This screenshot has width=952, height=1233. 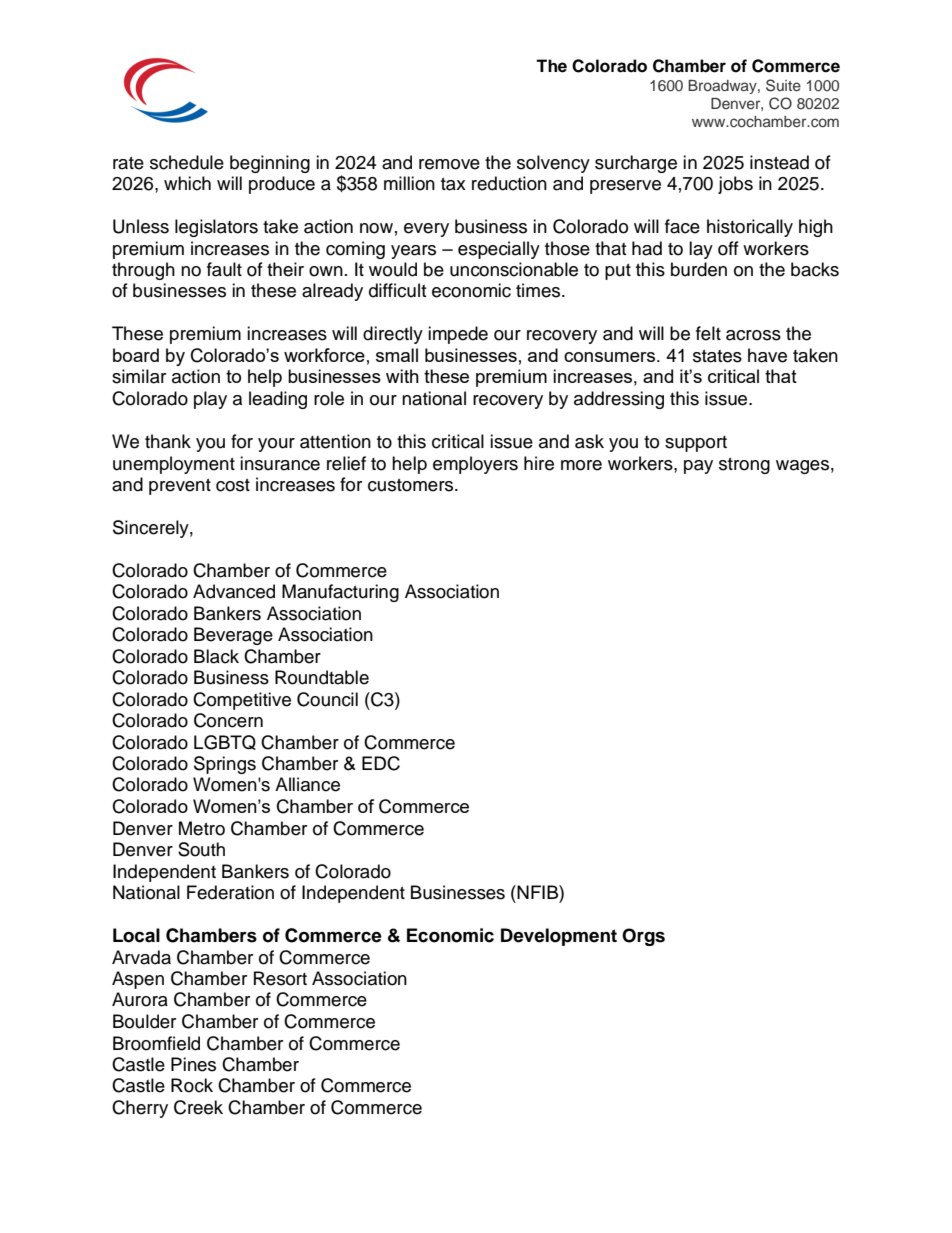 What do you see at coordinates (187, 162) in the screenshot?
I see `schedule` at bounding box center [187, 162].
